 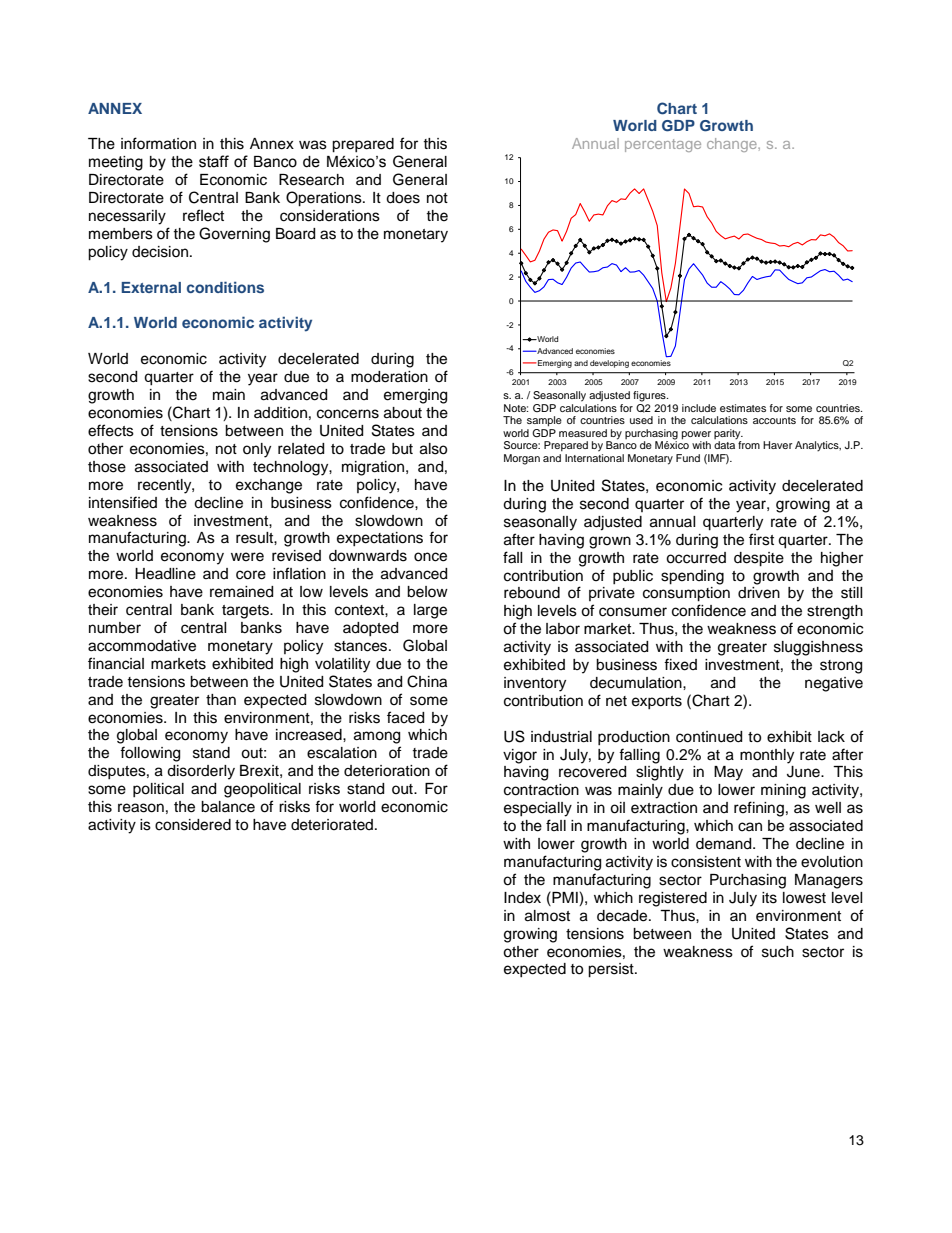 What do you see at coordinates (759, 559) in the document?
I see `despite` at bounding box center [759, 559].
